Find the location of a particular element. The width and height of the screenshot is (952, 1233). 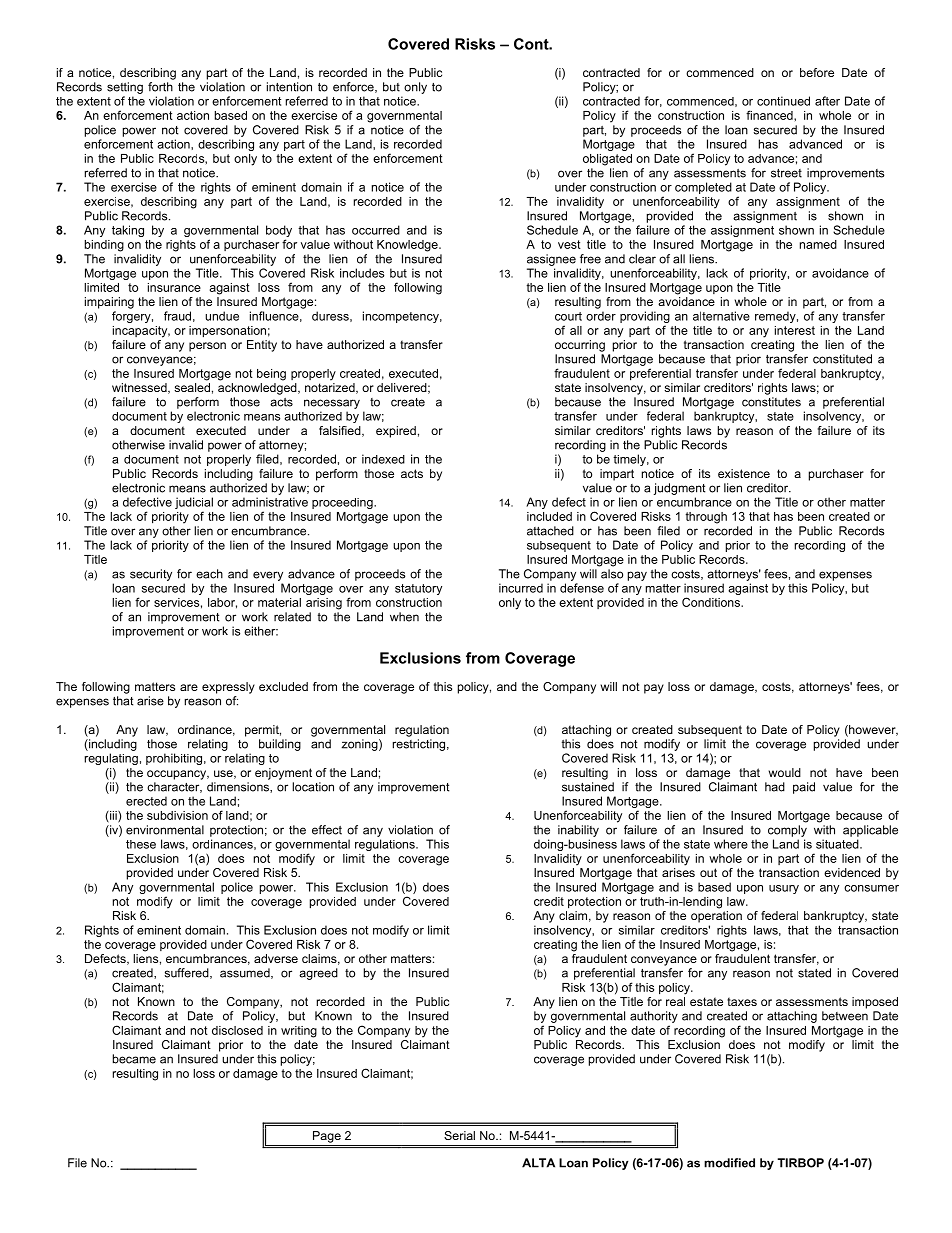

incurred is located at coordinates (521, 588).
